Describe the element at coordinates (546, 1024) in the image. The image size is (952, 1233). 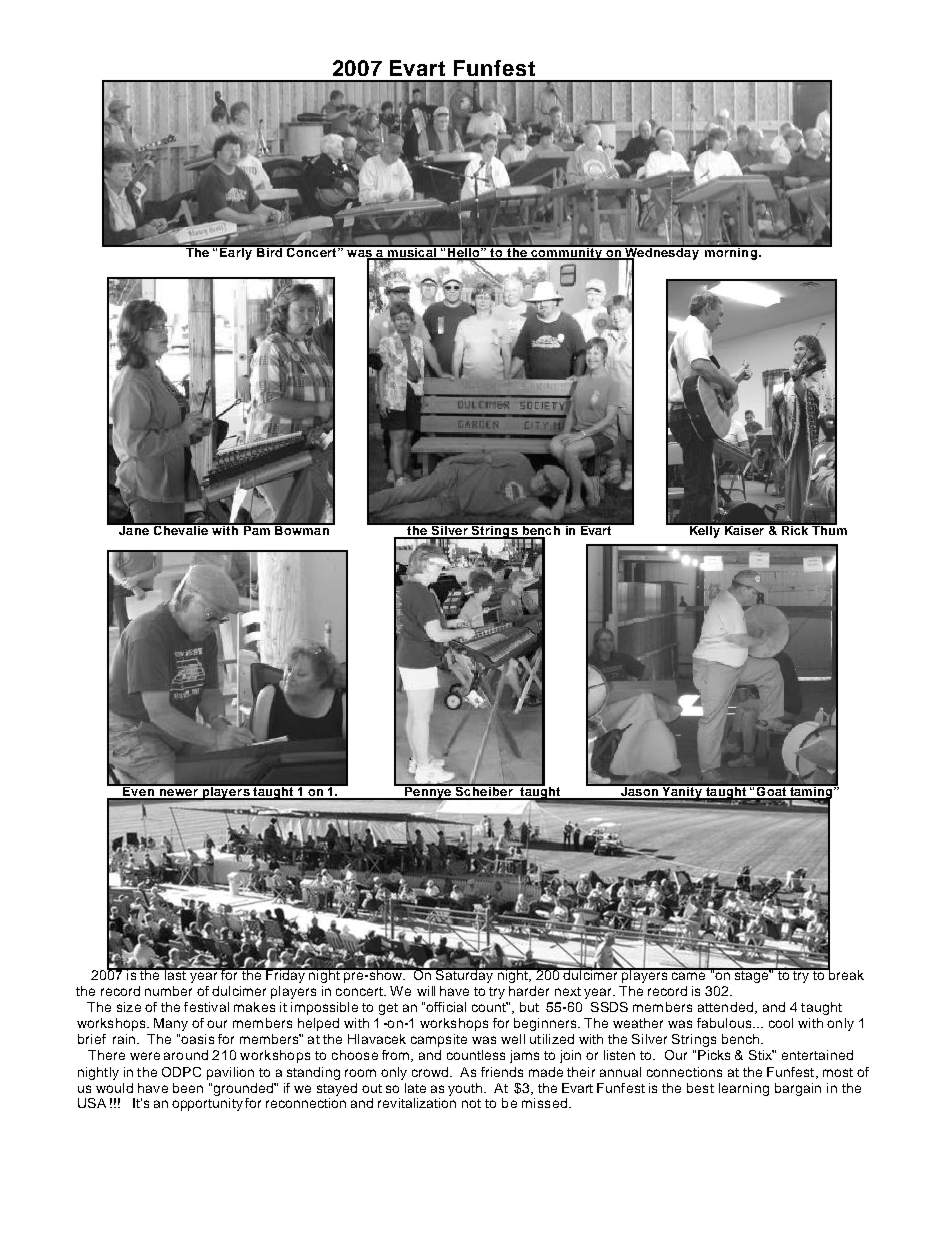
I see `beginners` at that location.
